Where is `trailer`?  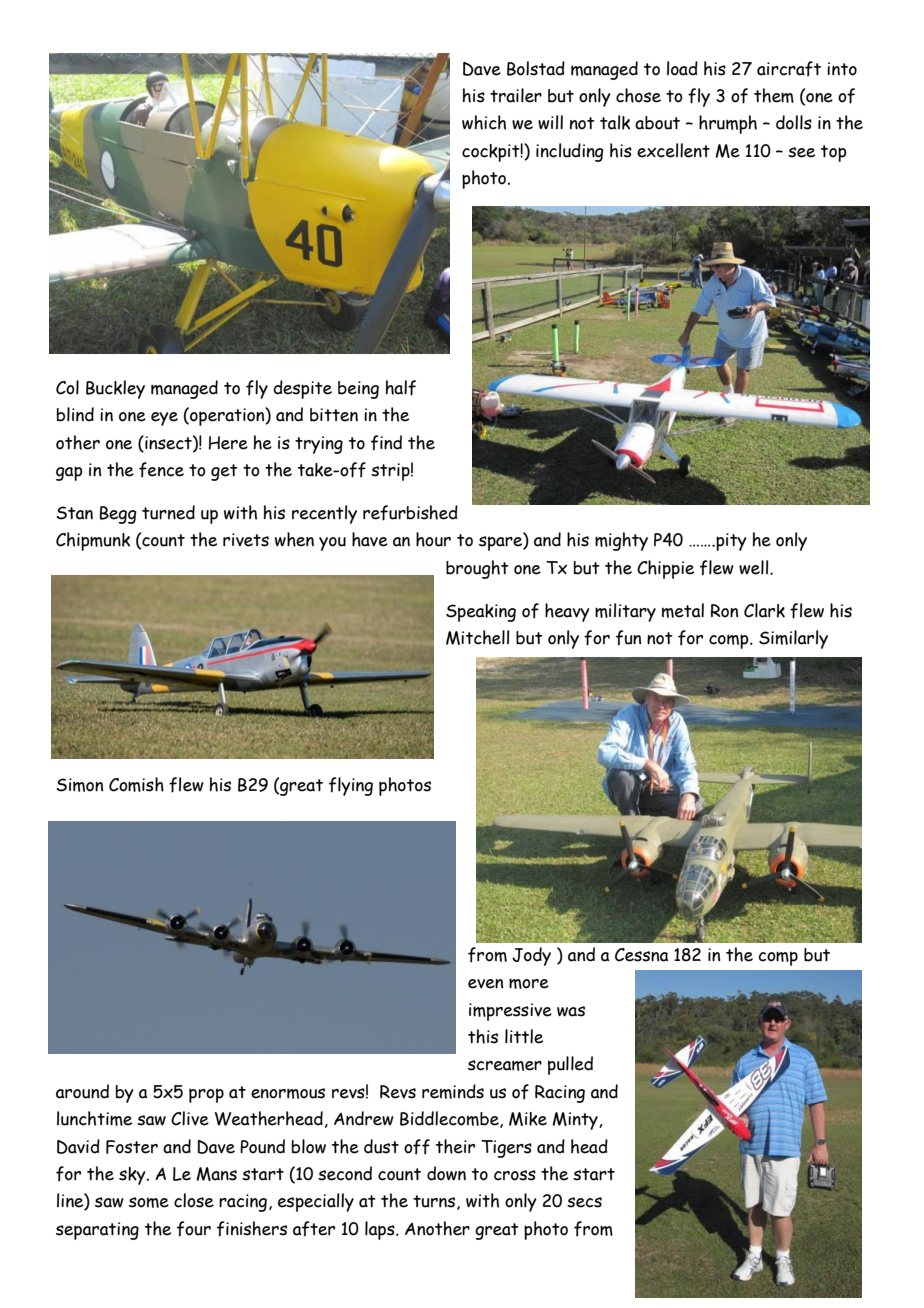 trailer is located at coordinates (516, 95).
